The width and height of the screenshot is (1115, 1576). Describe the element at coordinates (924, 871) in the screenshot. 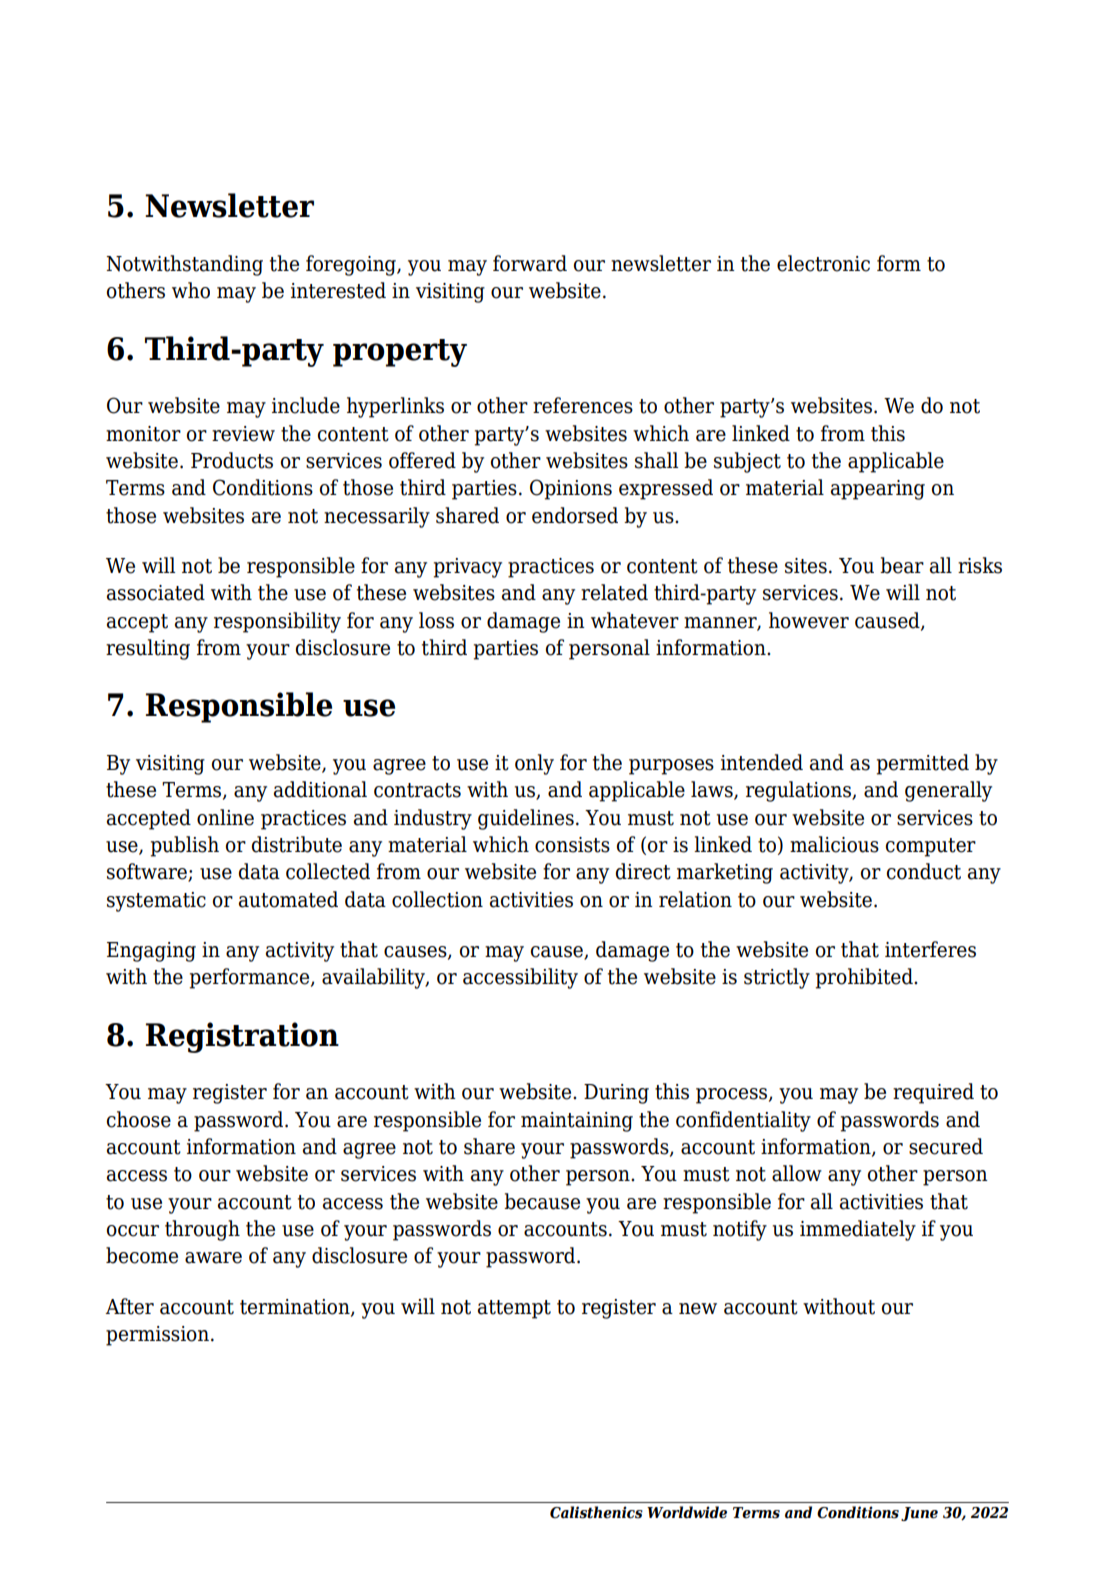

I see `conduct` at that location.
